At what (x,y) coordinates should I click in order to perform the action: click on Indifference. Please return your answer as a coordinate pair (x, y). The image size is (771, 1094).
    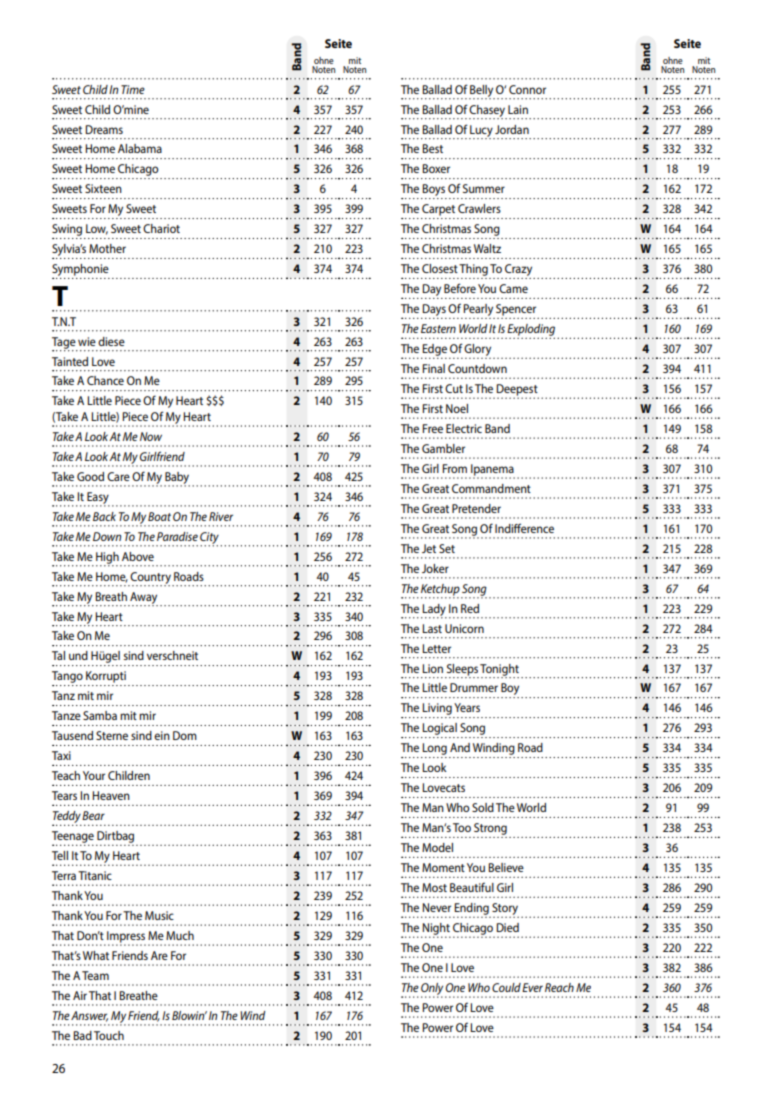
    Looking at the image, I should click on (524, 528).
